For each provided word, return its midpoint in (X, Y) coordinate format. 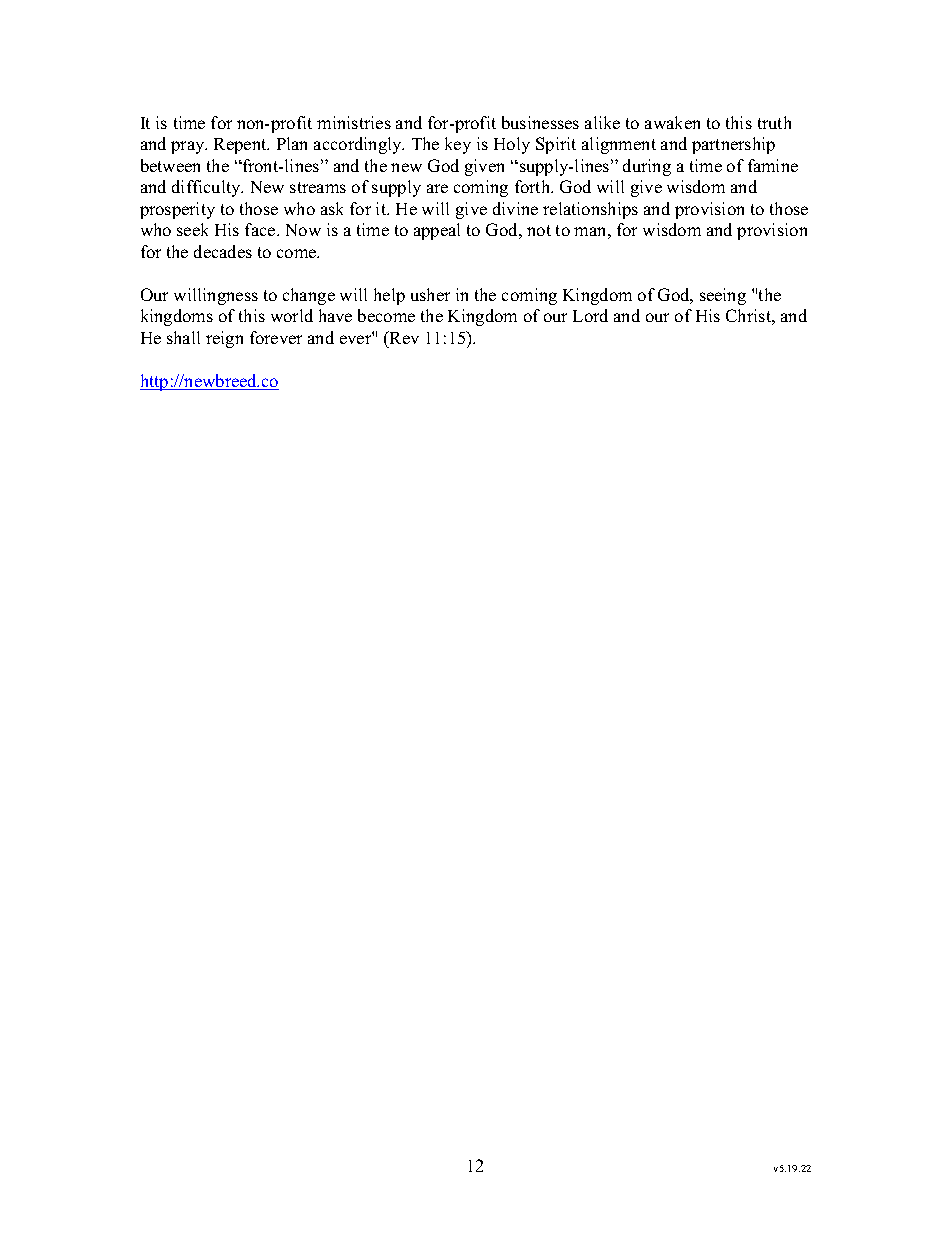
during (647, 167)
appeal (437, 231)
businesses (540, 122)
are (437, 188)
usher (430, 294)
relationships (590, 210)
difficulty (207, 188)
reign (224, 339)
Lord (590, 315)
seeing (723, 296)
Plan (292, 143)
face (261, 229)
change (309, 296)
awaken (672, 122)
